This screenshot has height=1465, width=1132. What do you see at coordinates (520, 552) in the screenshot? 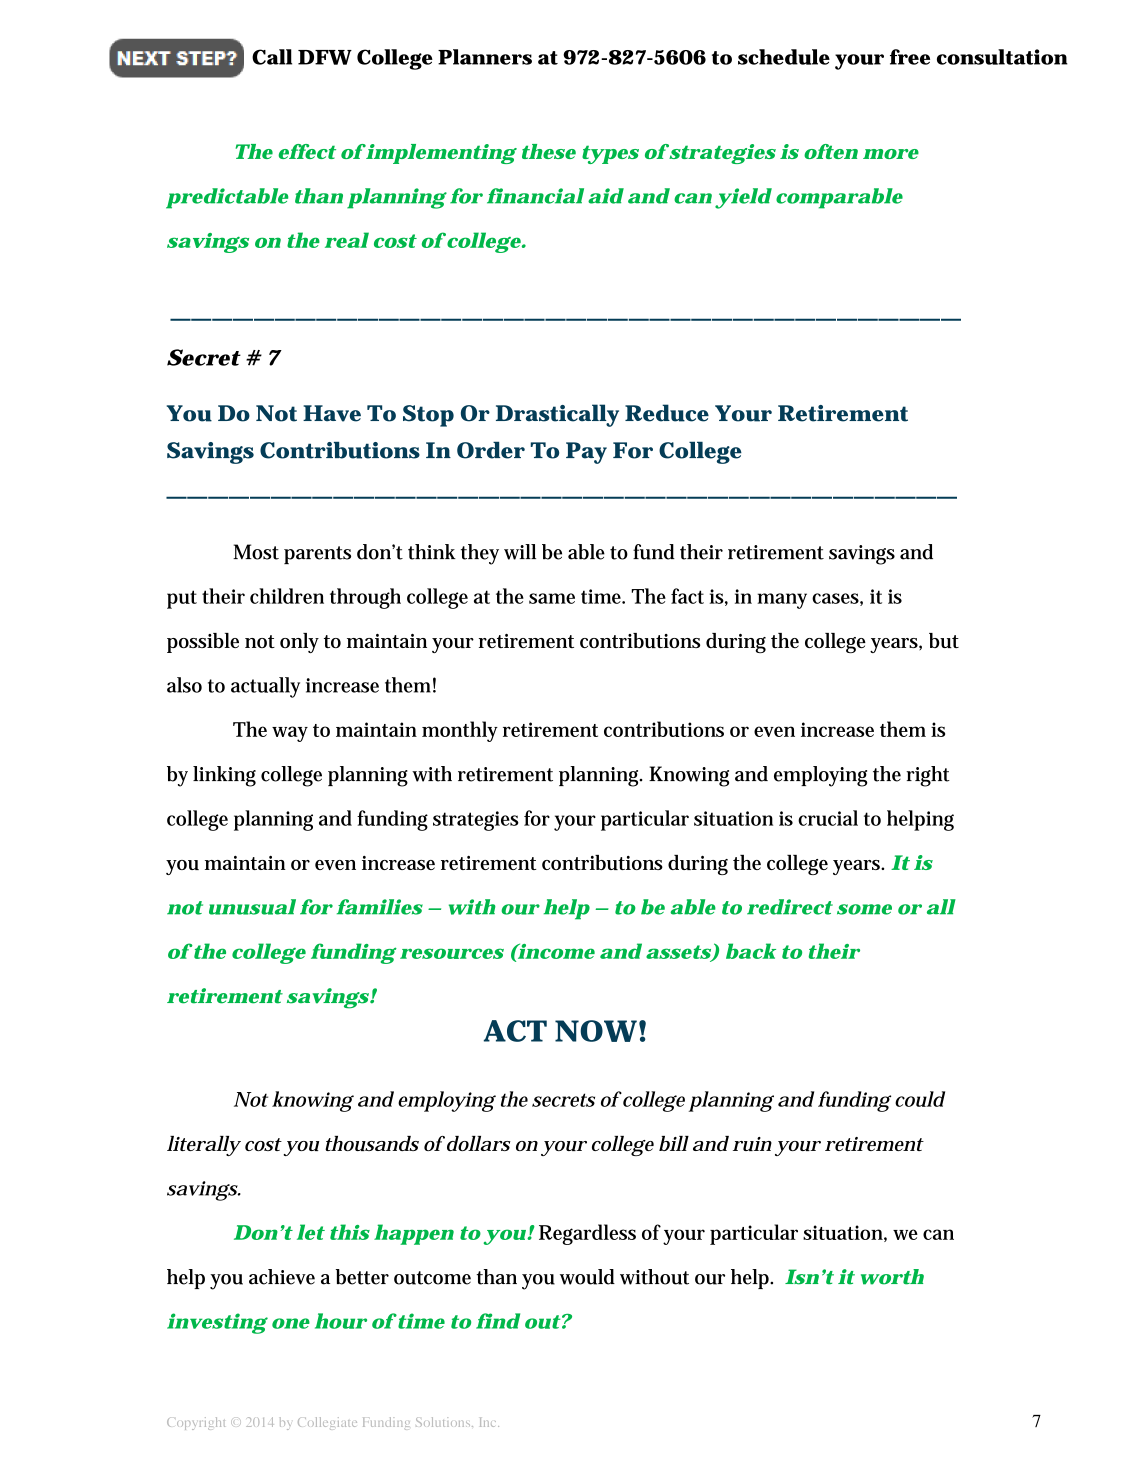
I see `will` at bounding box center [520, 552].
